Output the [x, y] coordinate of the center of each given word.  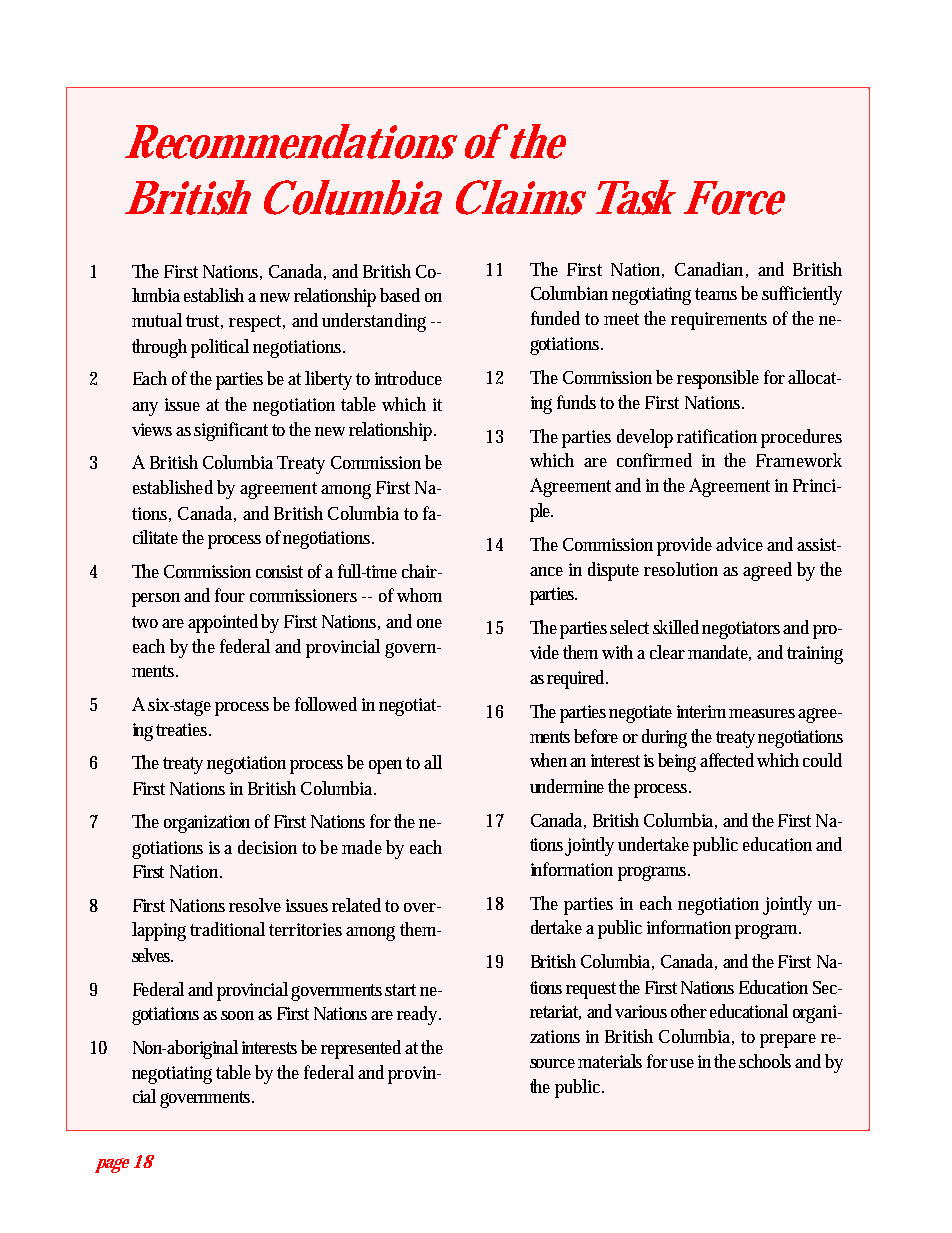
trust [204, 322]
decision [267, 847]
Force [734, 198]
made [362, 847]
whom [419, 595]
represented [363, 1049]
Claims [521, 197]
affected [729, 760]
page [112, 1165]
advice [742, 544]
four [230, 595]
